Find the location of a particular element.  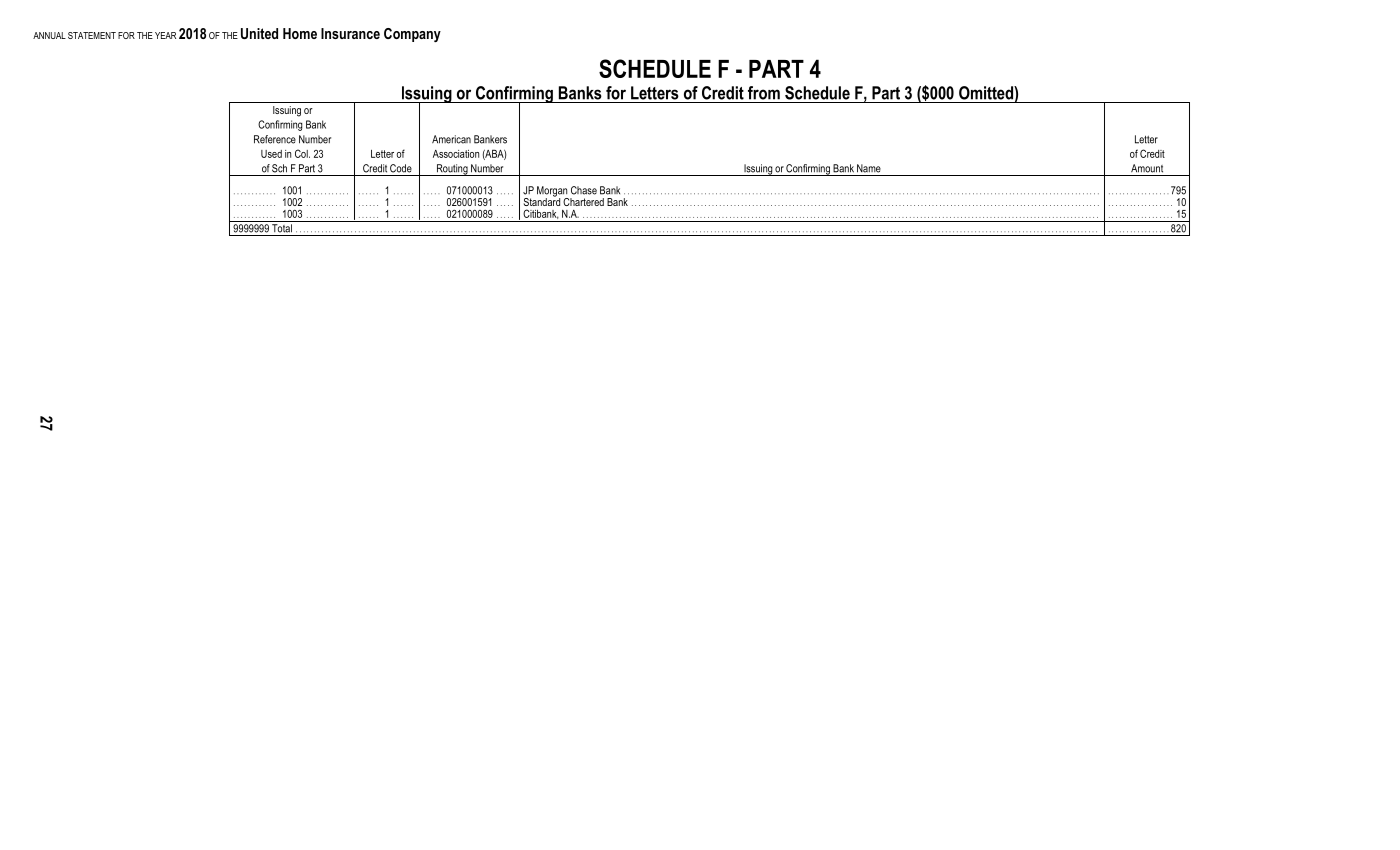

Reference is located at coordinates (275, 139).
